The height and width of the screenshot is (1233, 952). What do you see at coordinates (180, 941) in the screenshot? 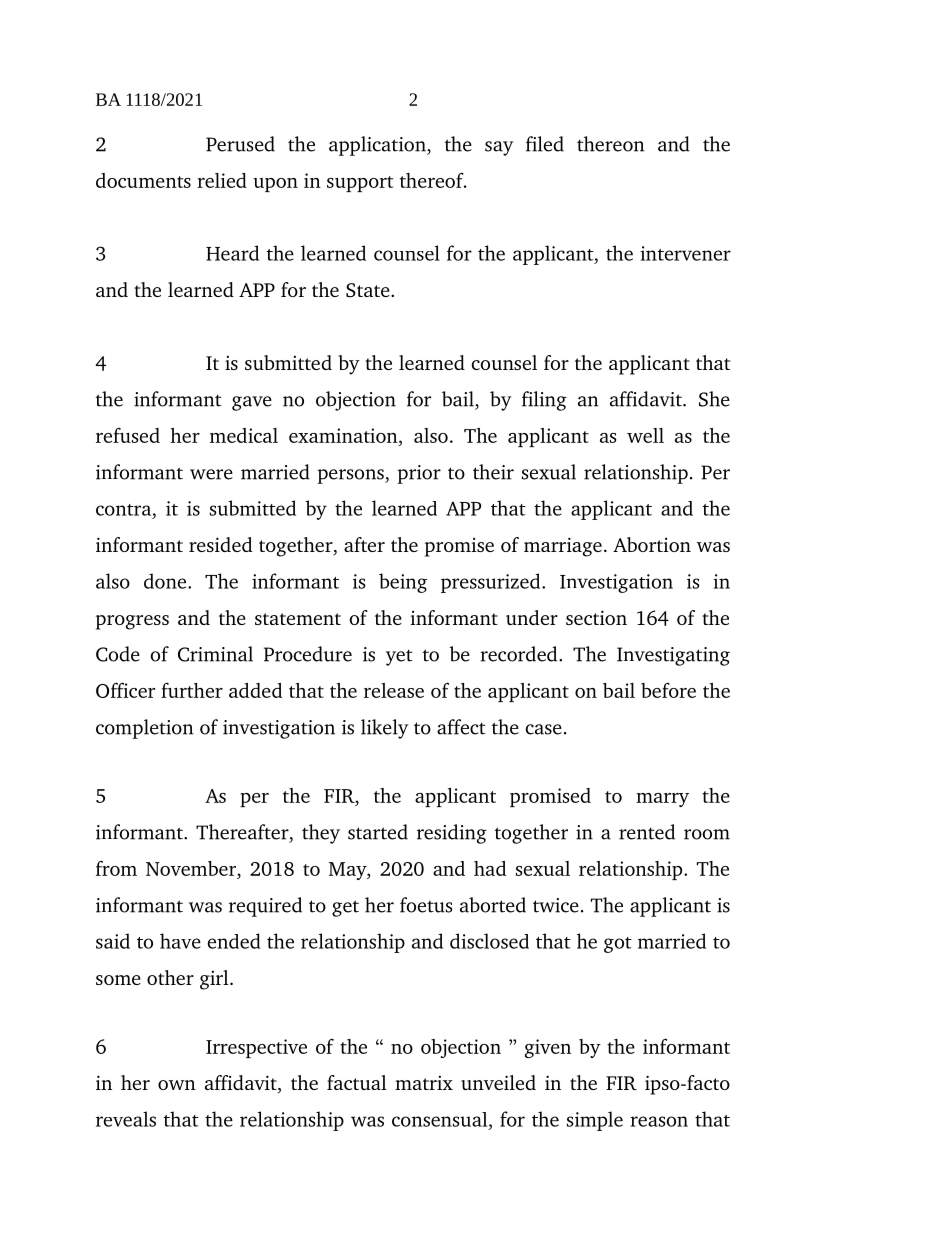
I see `have` at bounding box center [180, 941].
